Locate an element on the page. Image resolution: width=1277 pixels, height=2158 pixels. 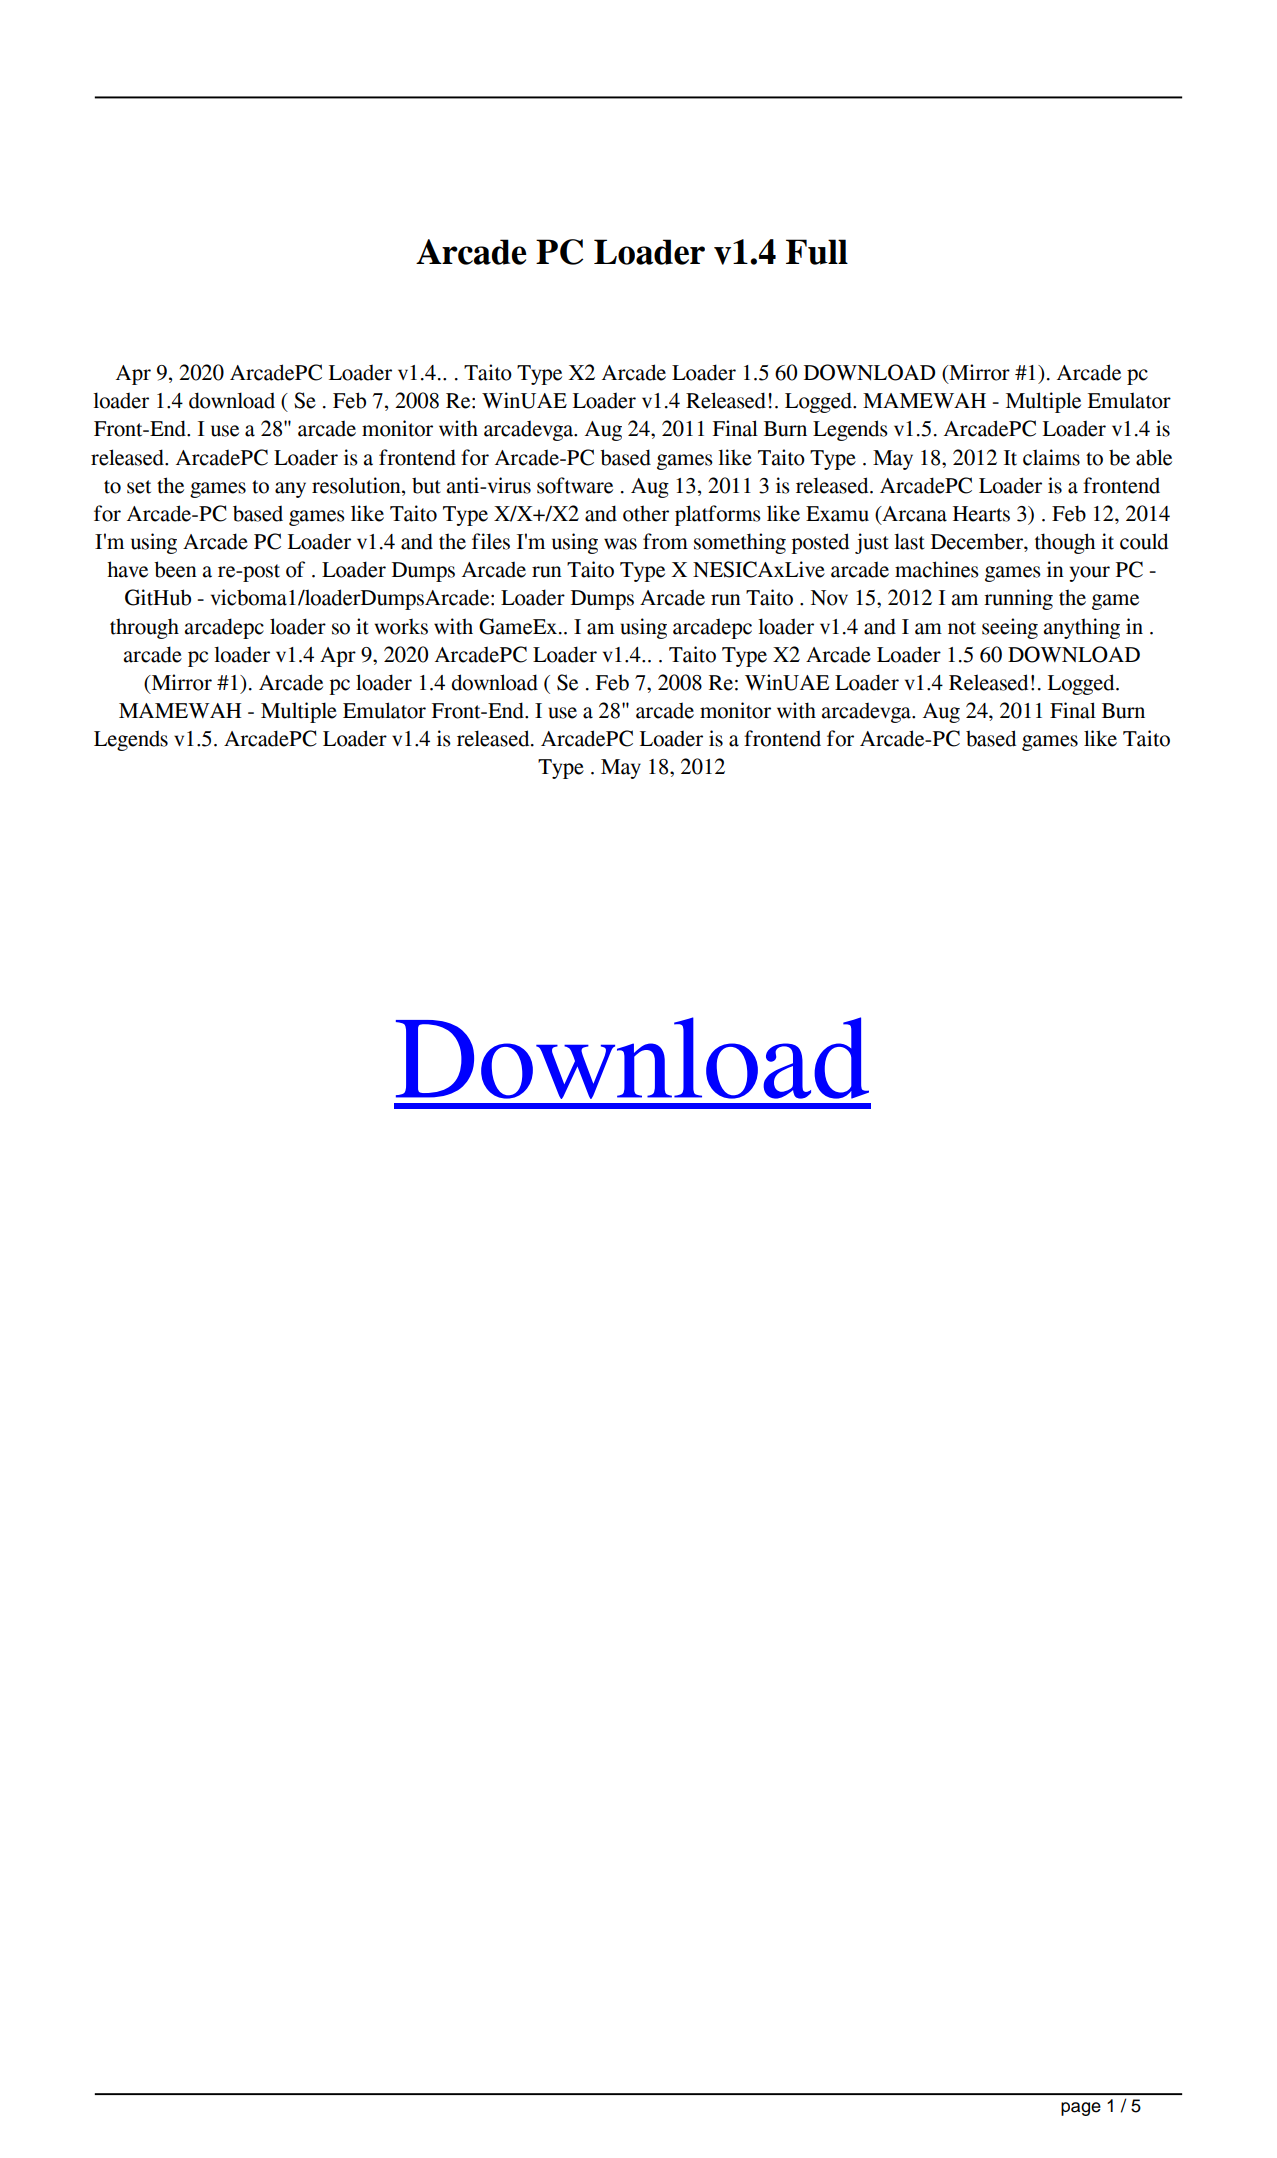
not is located at coordinates (962, 628).
